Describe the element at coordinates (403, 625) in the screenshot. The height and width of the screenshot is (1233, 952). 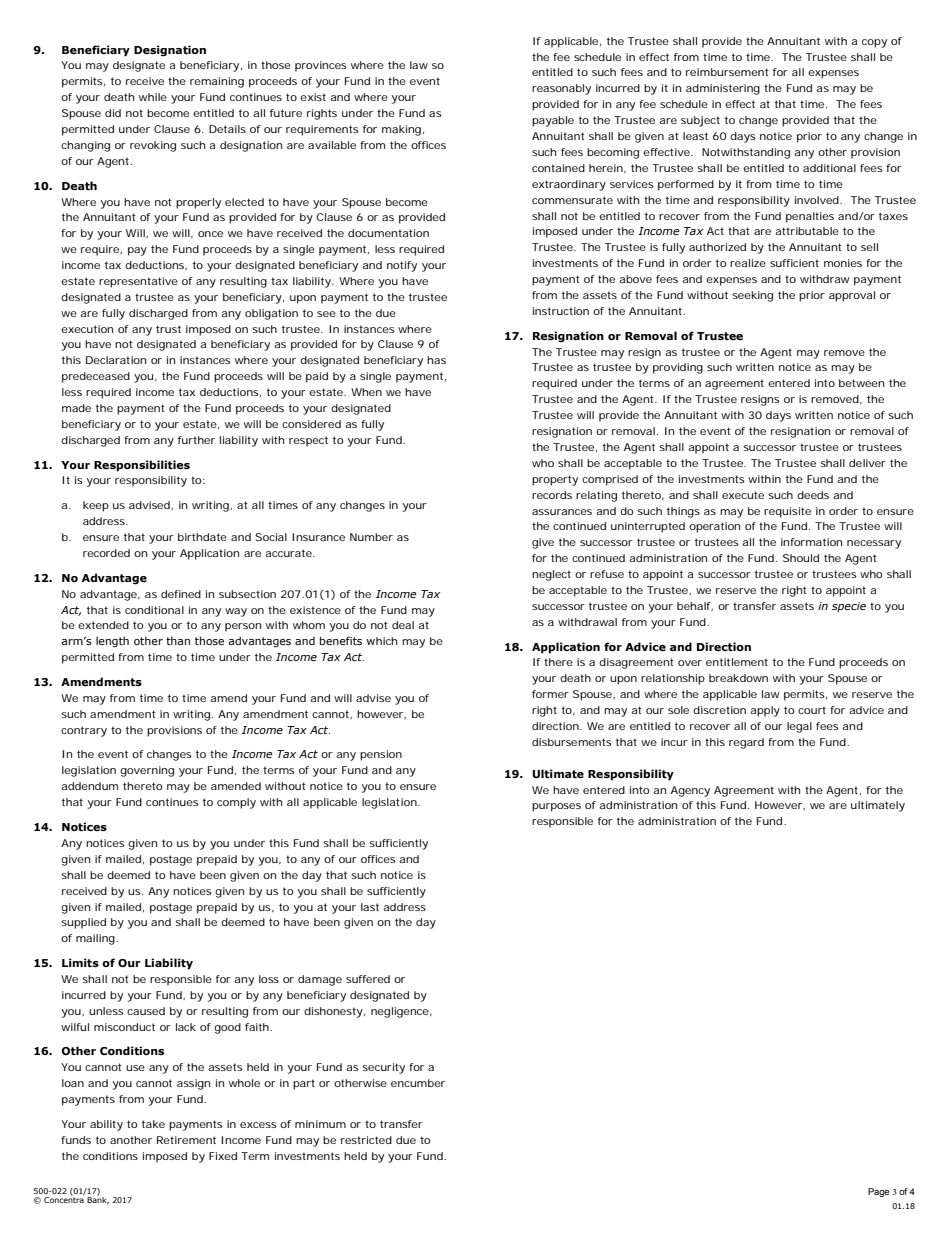
I see `deal` at that location.
